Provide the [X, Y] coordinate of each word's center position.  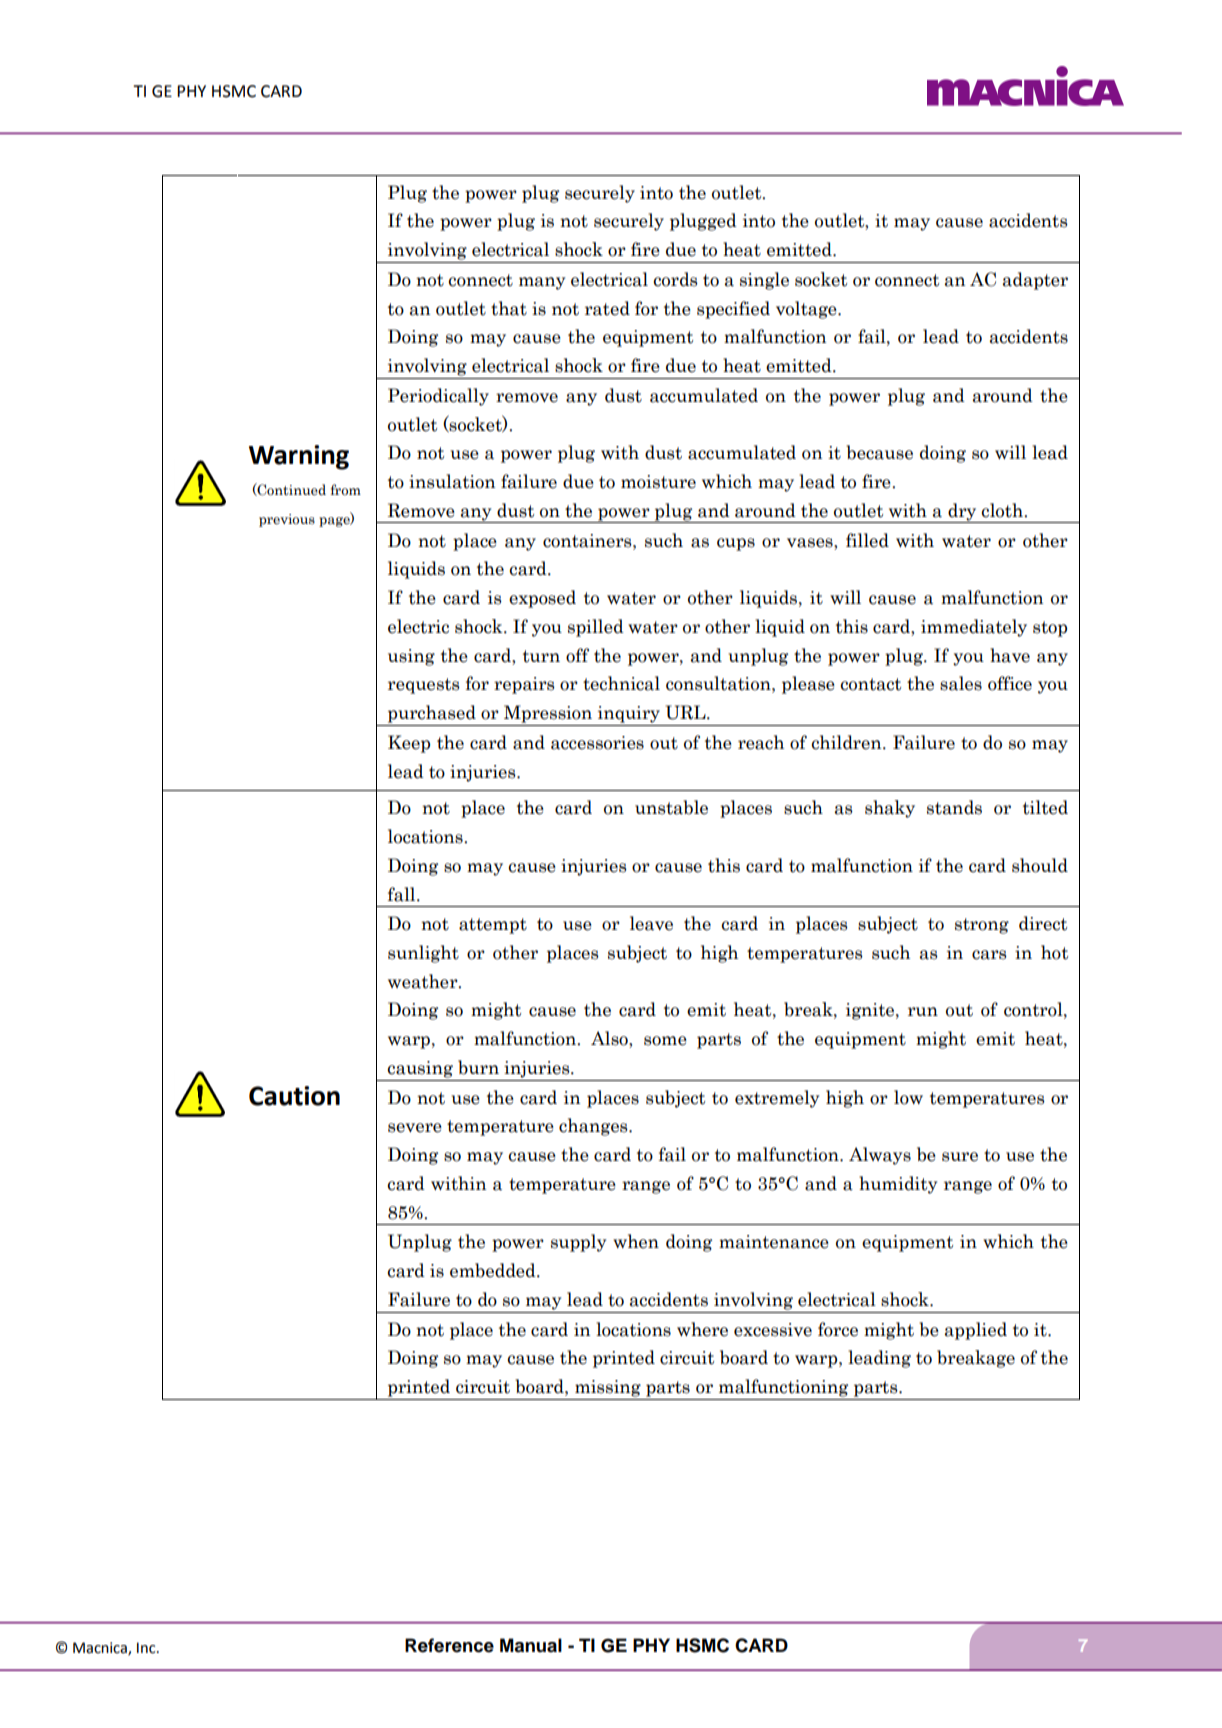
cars [989, 955]
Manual [531, 1645]
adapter [1035, 281]
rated [607, 308]
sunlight [423, 954]
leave [651, 923]
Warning [299, 457]
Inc [147, 1648]
